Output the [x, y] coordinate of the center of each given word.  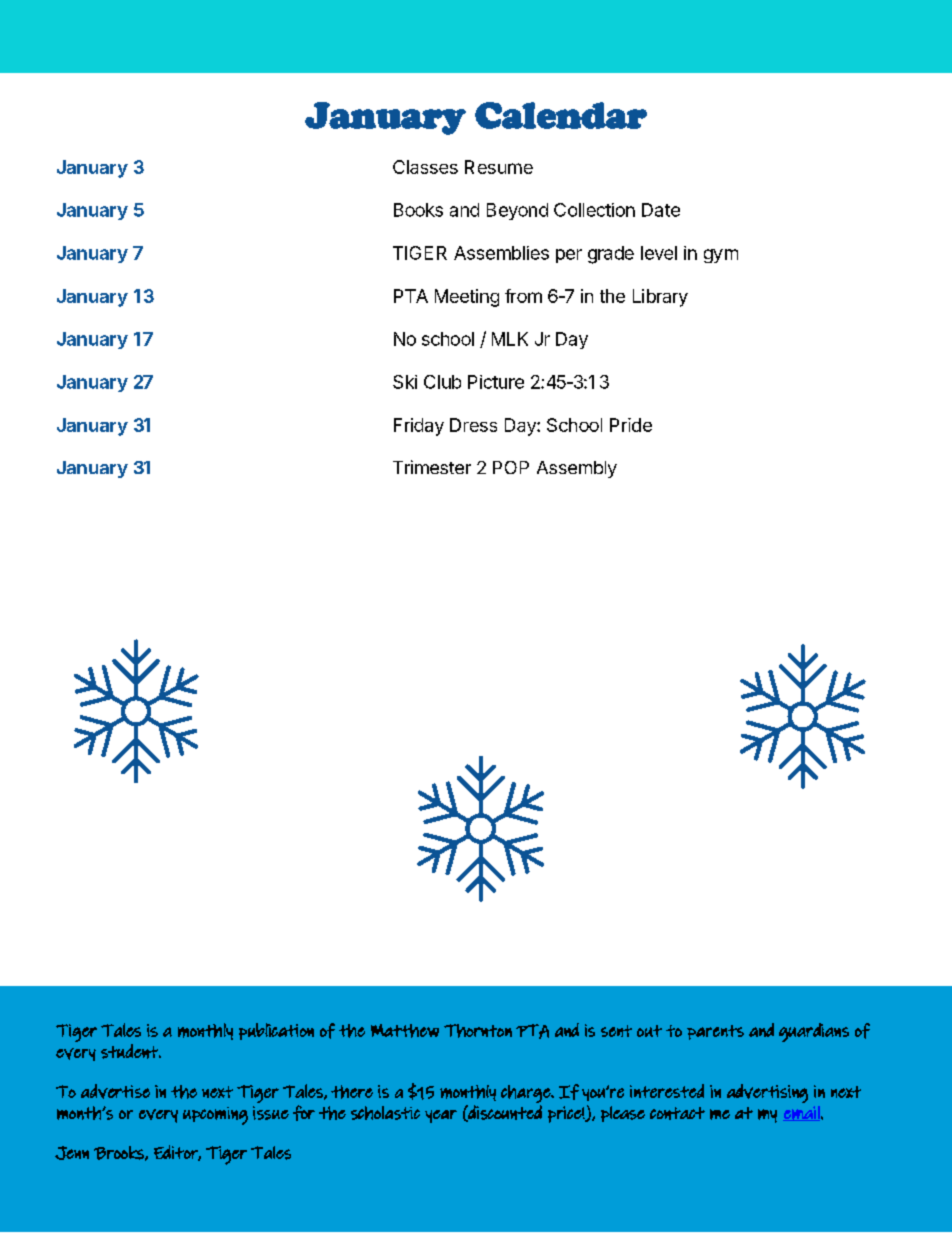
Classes [425, 167]
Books [418, 210]
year [441, 1116]
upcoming [215, 1116]
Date [661, 210]
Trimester [432, 467]
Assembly [577, 469]
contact [677, 1113]
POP [511, 467]
